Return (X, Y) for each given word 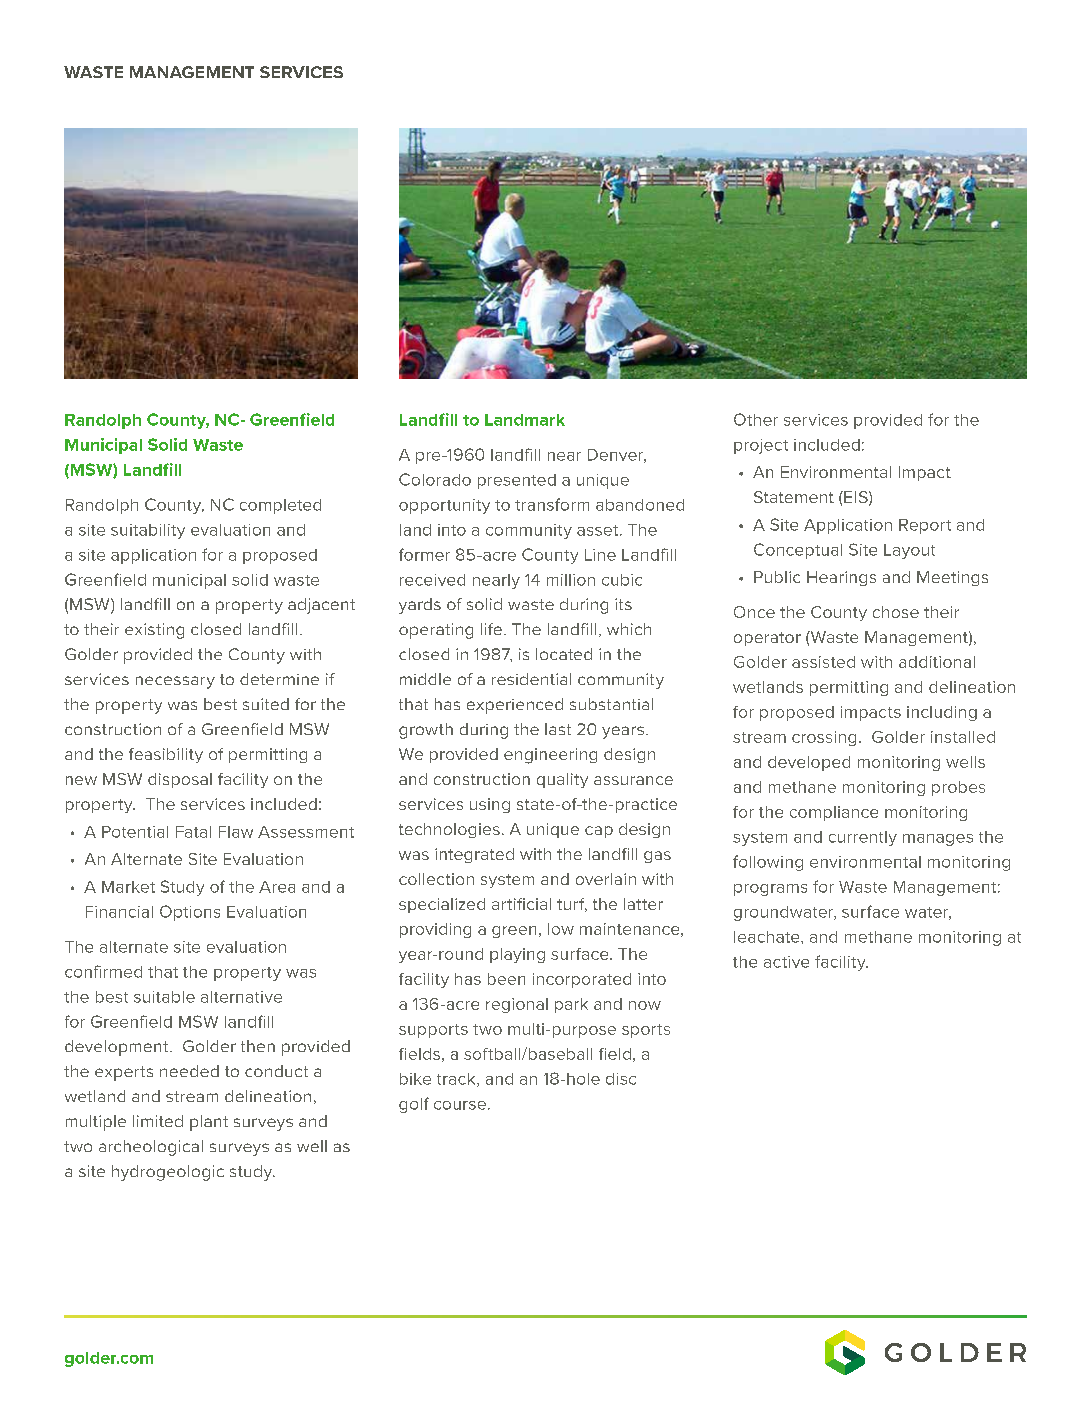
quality (562, 780)
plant (209, 1123)
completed (280, 506)
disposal (180, 780)
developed (809, 763)
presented (517, 481)
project (761, 446)
